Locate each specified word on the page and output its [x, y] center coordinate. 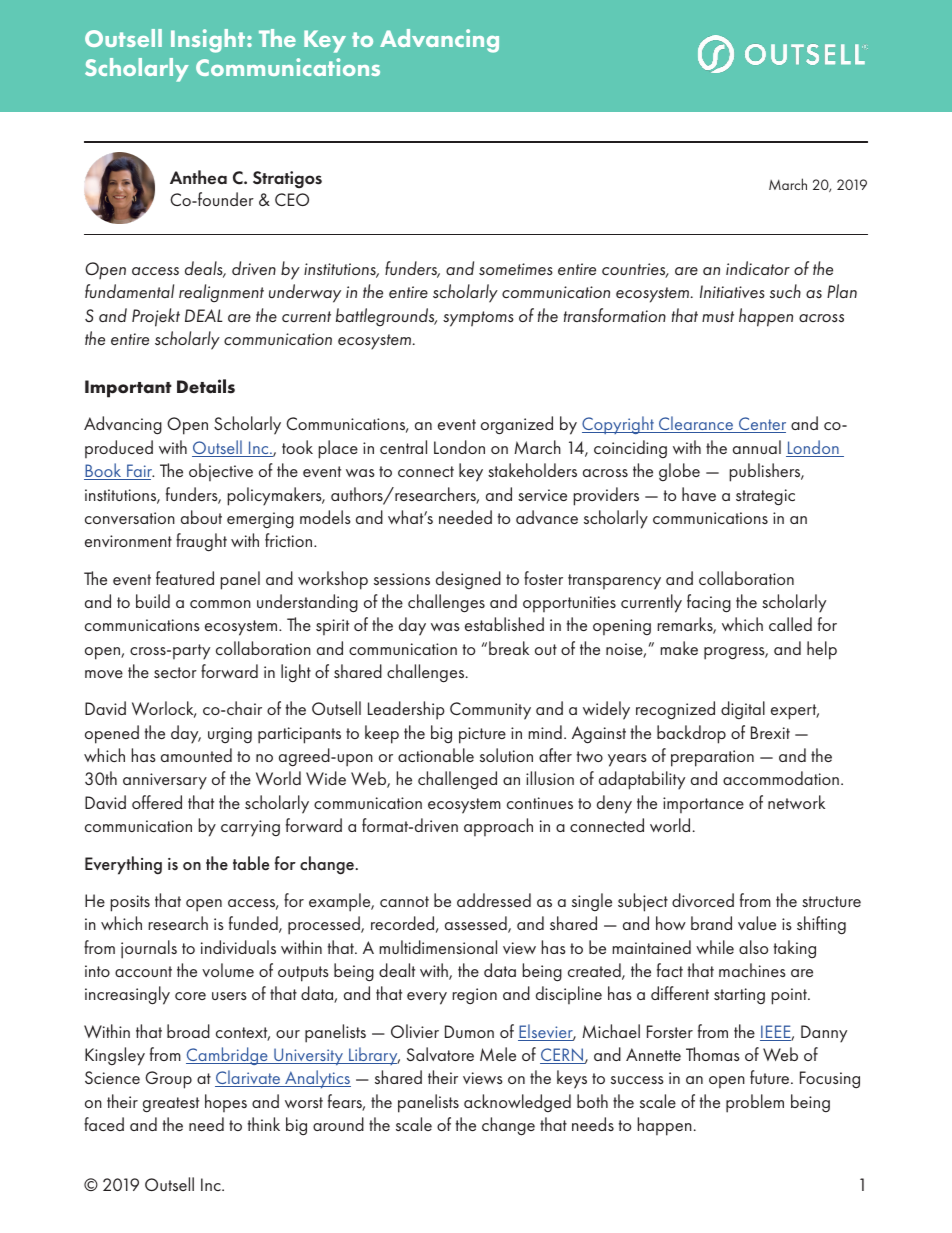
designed [468, 580]
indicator [758, 268]
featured [185, 578]
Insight [209, 41]
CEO [292, 199]
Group [168, 1080]
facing [709, 603]
